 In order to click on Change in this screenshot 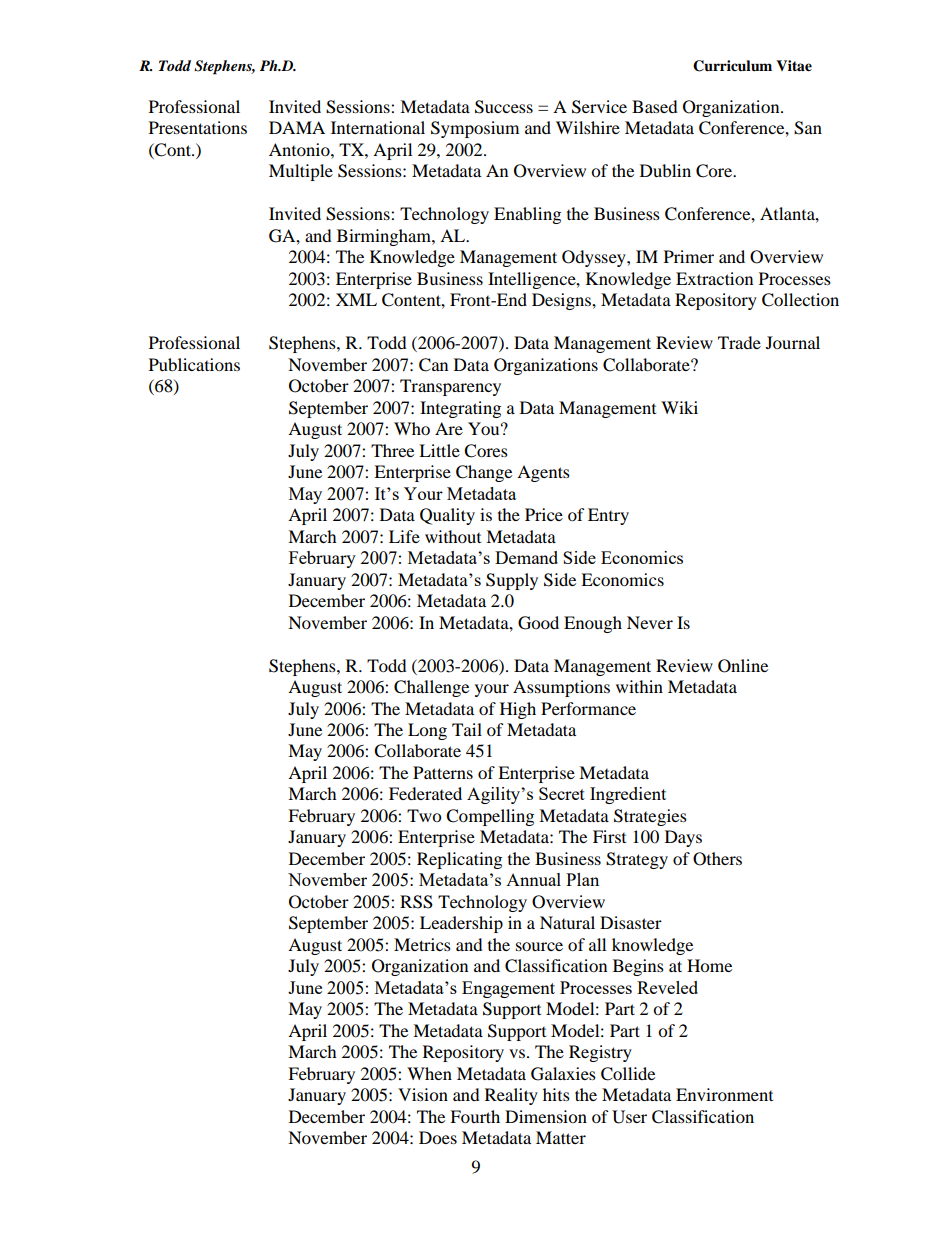, I will do `click(484, 473)`.
